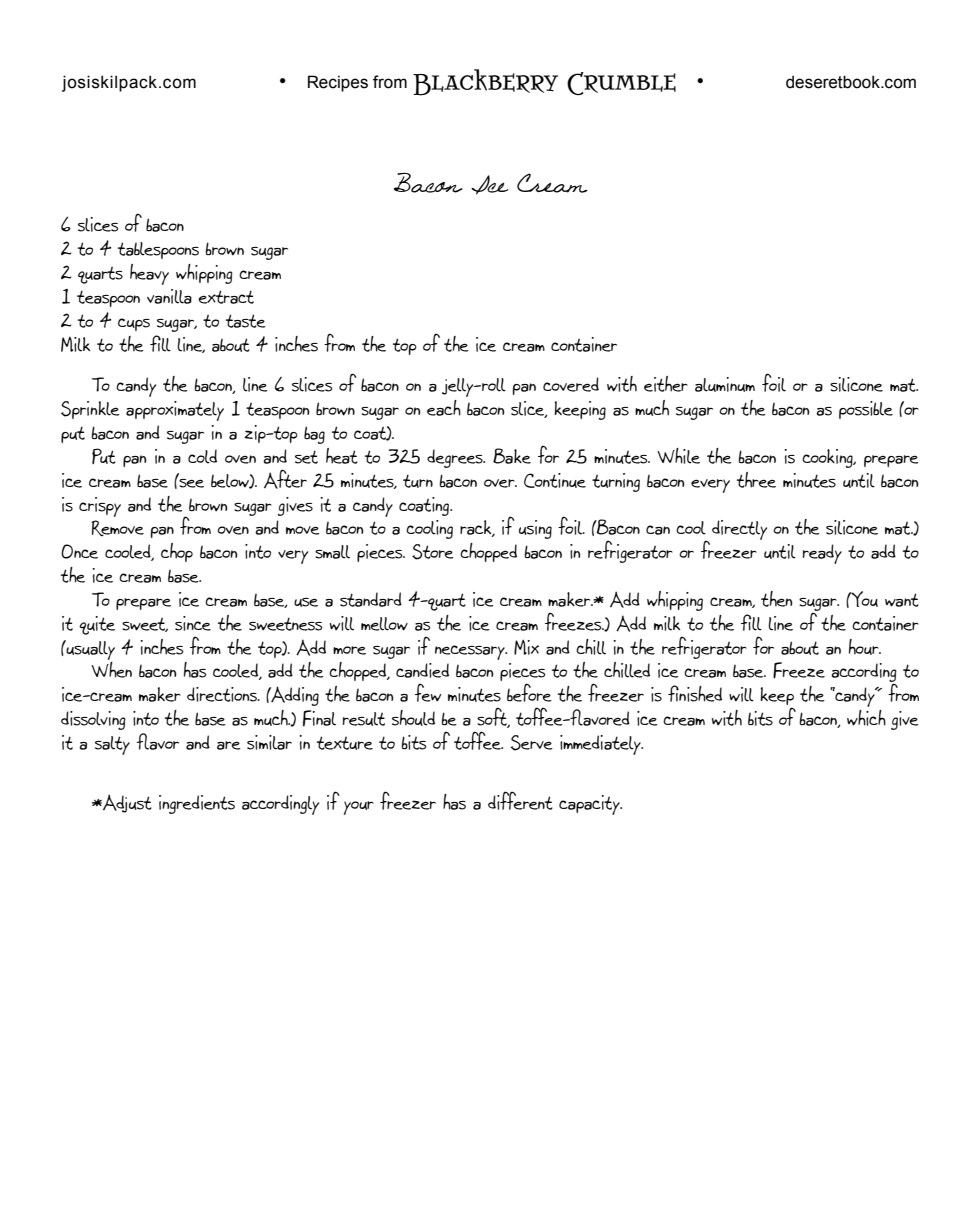 This screenshot has width=980, height=1226. I want to click on since, so click(193, 623).
